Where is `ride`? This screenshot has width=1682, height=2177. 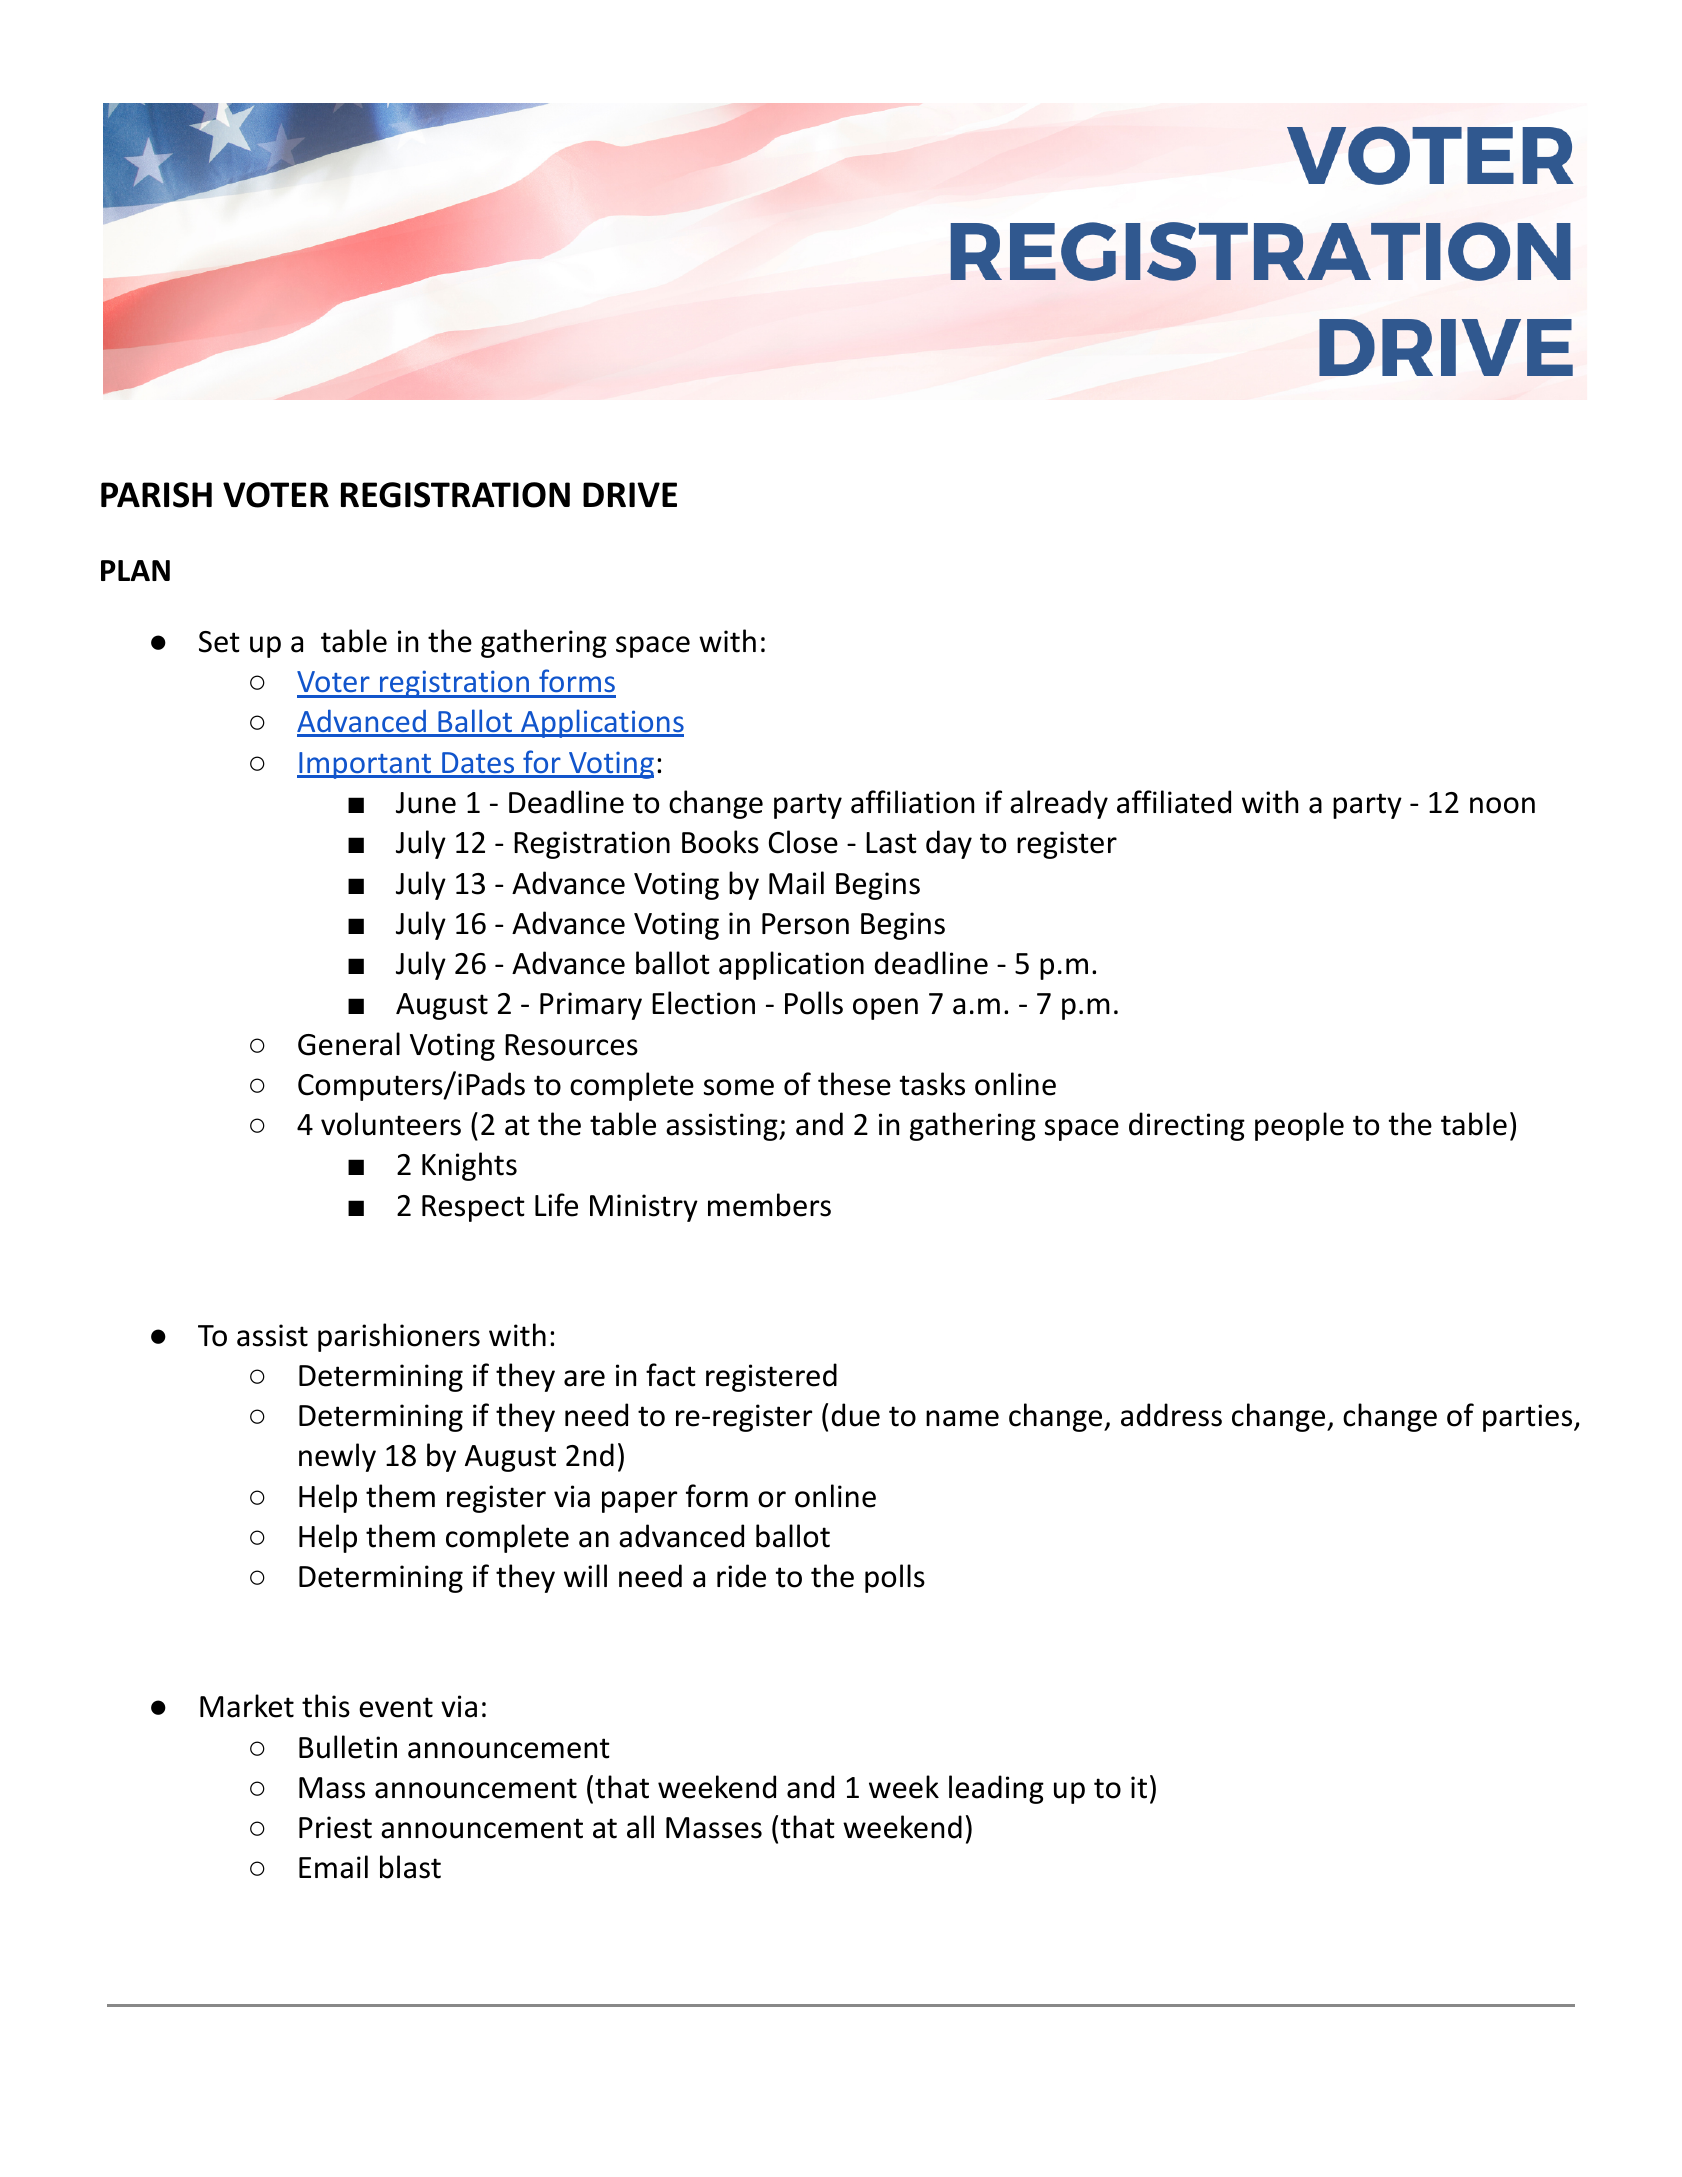
ride is located at coordinates (741, 1576).
